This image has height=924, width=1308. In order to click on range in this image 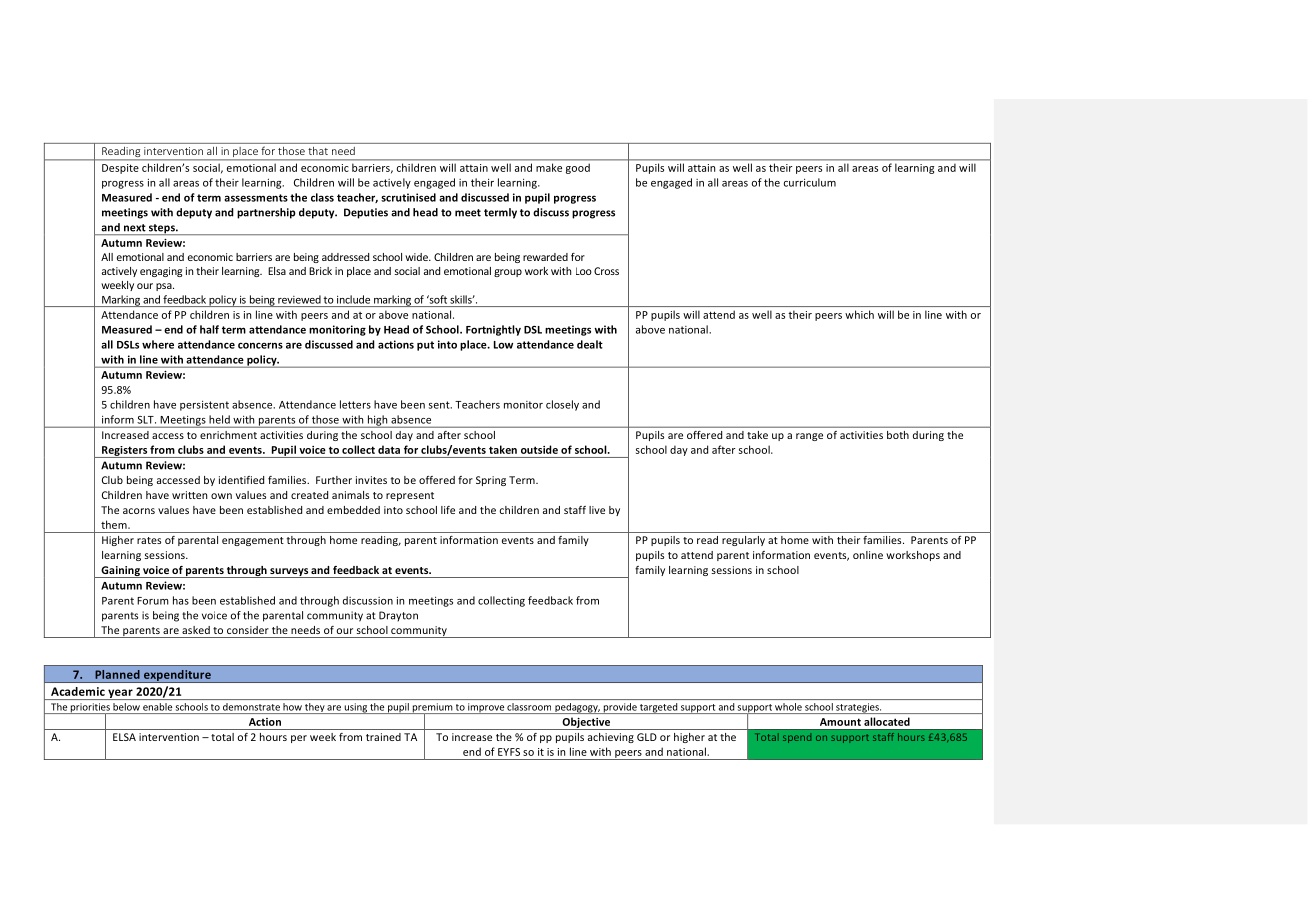, I will do `click(809, 437)`.
